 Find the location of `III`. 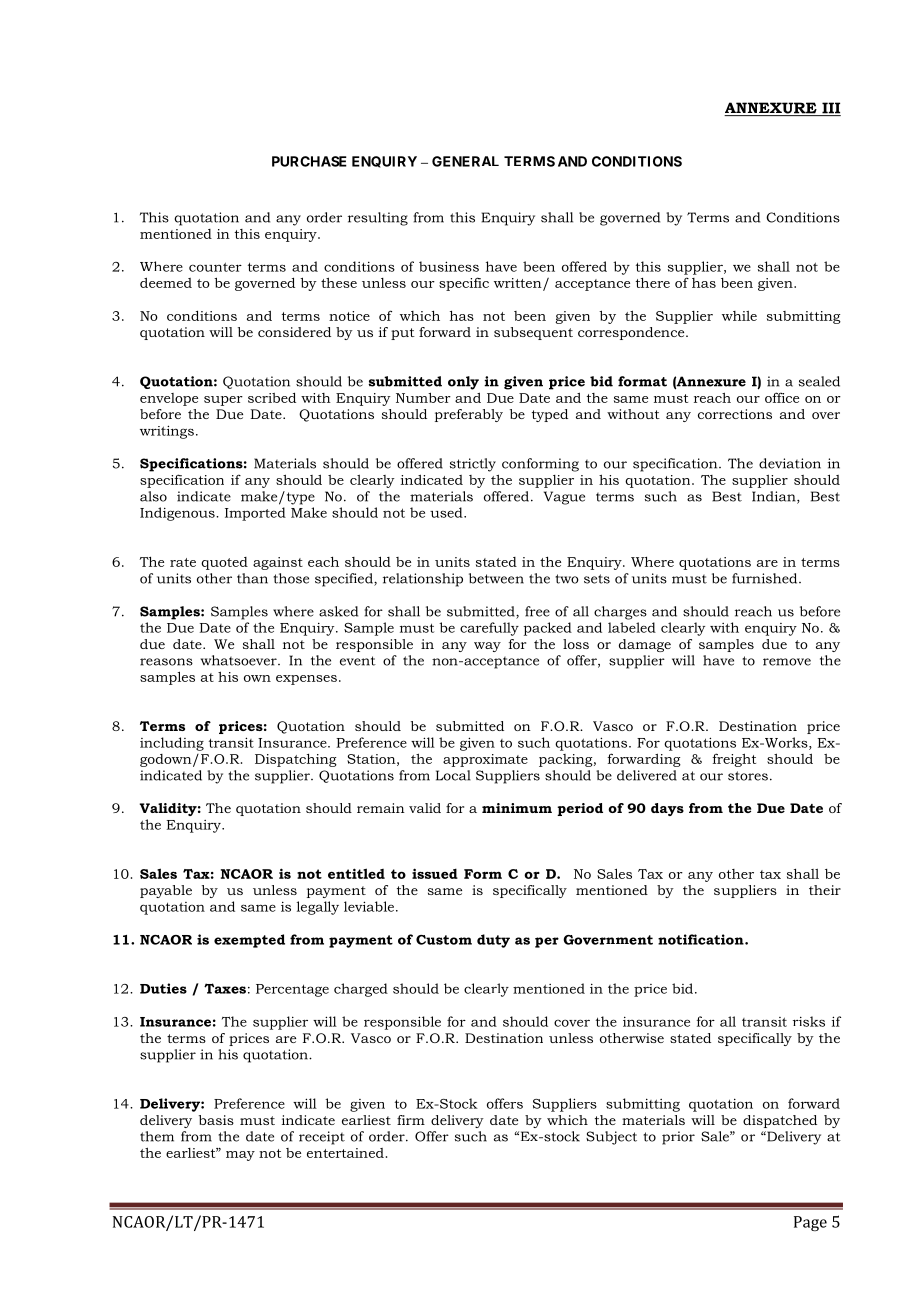

III is located at coordinates (830, 109).
